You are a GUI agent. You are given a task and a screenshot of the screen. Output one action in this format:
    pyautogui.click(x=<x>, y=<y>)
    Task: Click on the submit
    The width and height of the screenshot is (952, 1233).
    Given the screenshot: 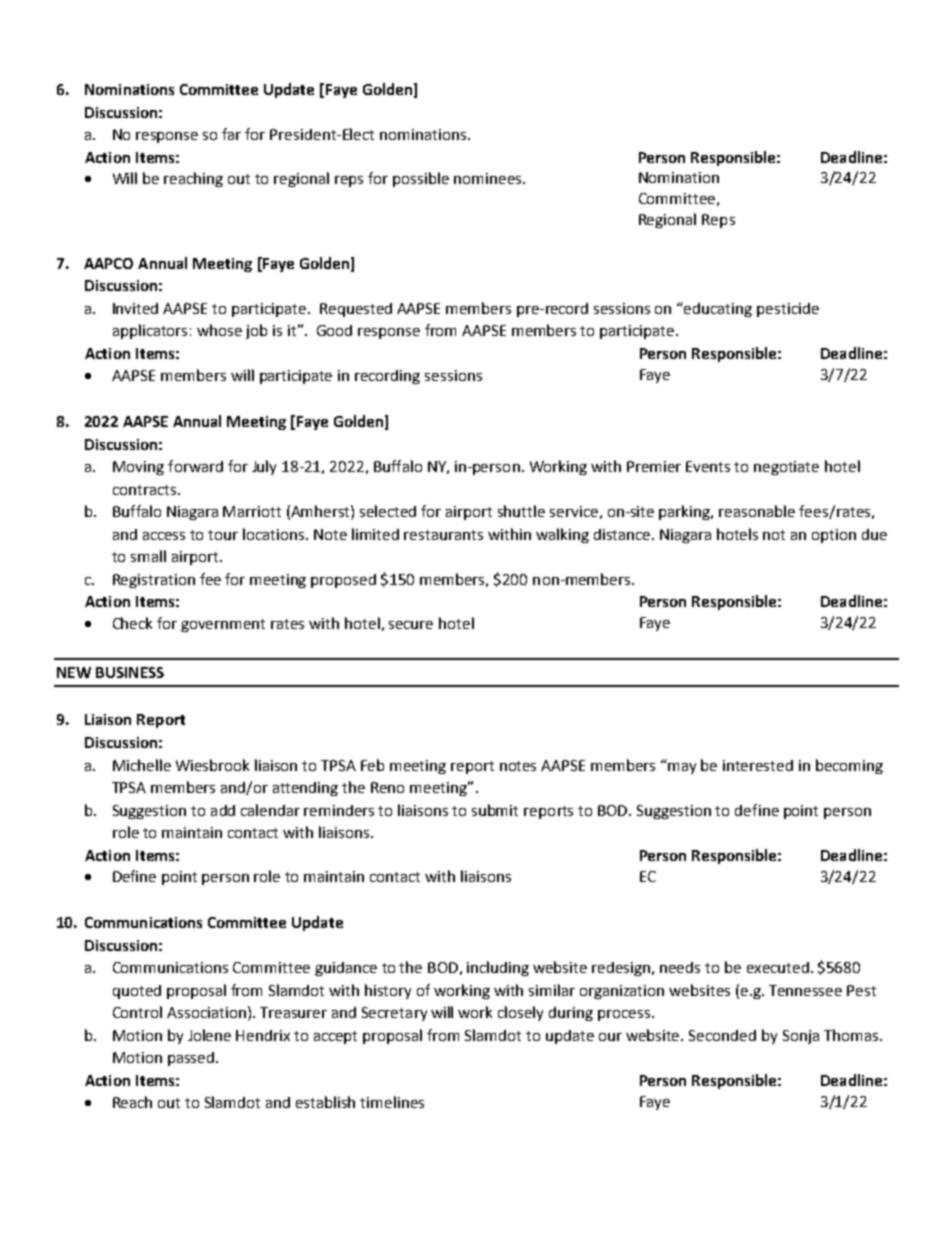 What is the action you would take?
    pyautogui.click(x=495, y=810)
